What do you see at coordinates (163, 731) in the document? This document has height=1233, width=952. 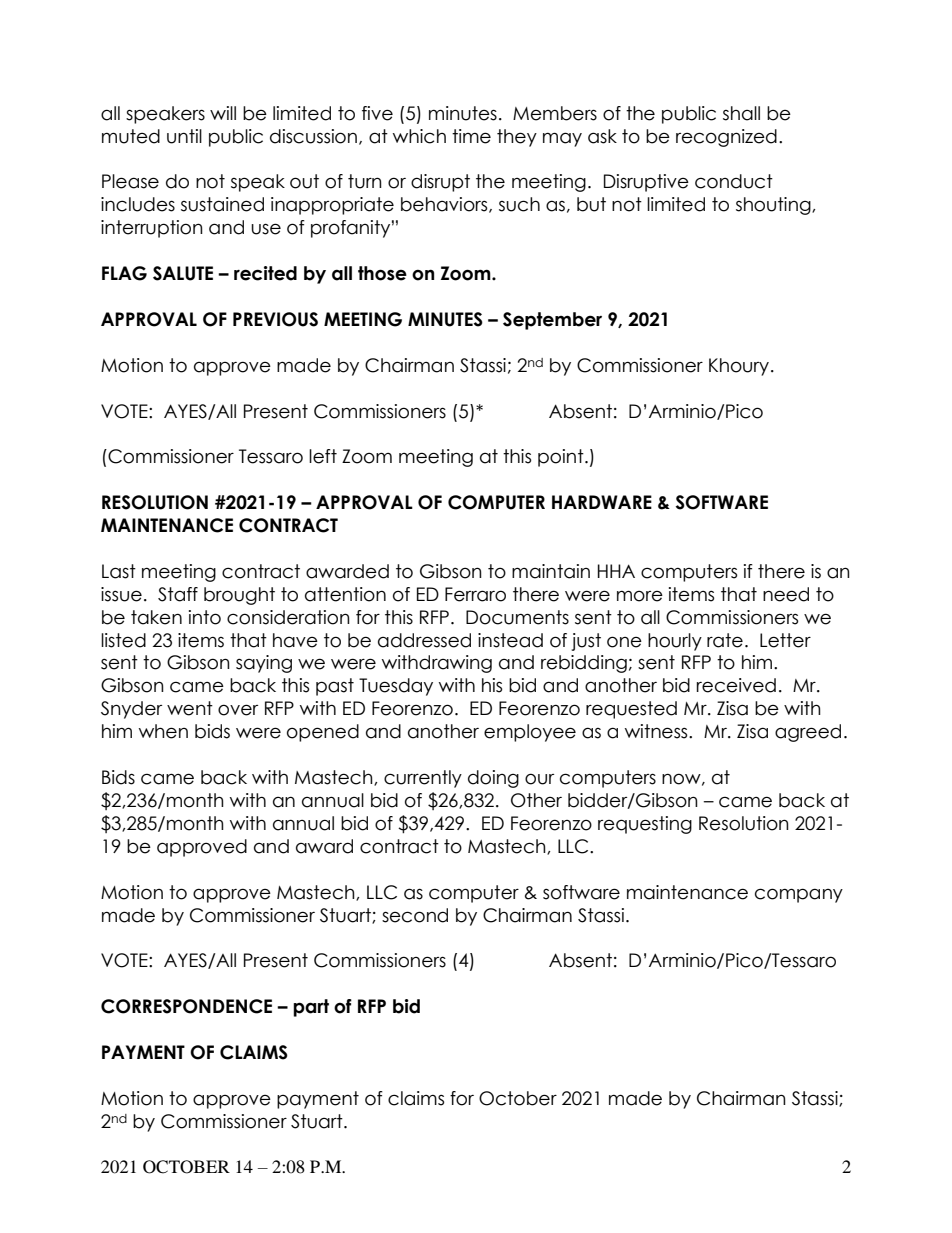 I see `when` at bounding box center [163, 731].
